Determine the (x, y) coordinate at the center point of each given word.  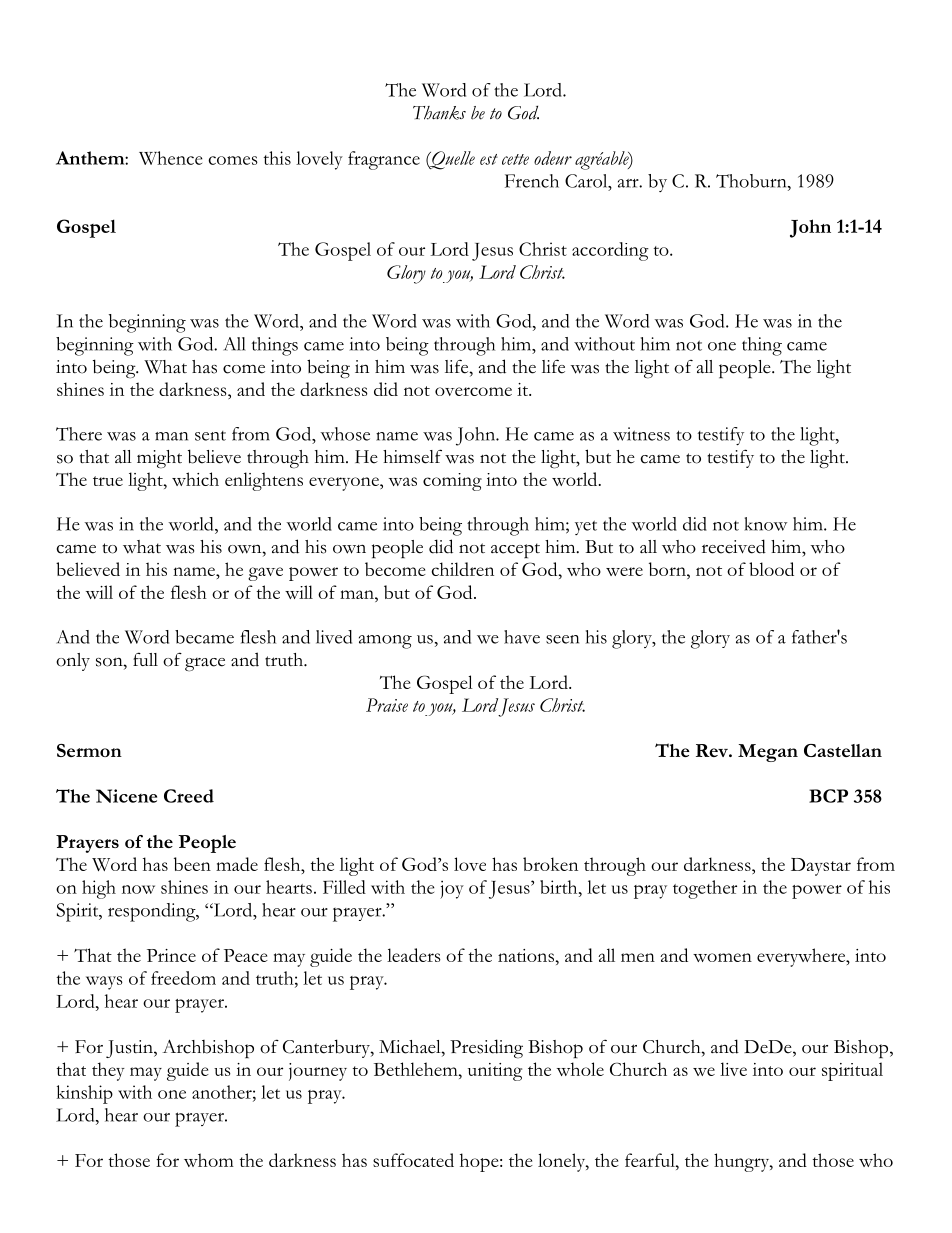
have (522, 637)
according (610, 251)
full (145, 659)
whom (209, 1160)
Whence (170, 158)
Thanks (439, 113)
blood (771, 569)
